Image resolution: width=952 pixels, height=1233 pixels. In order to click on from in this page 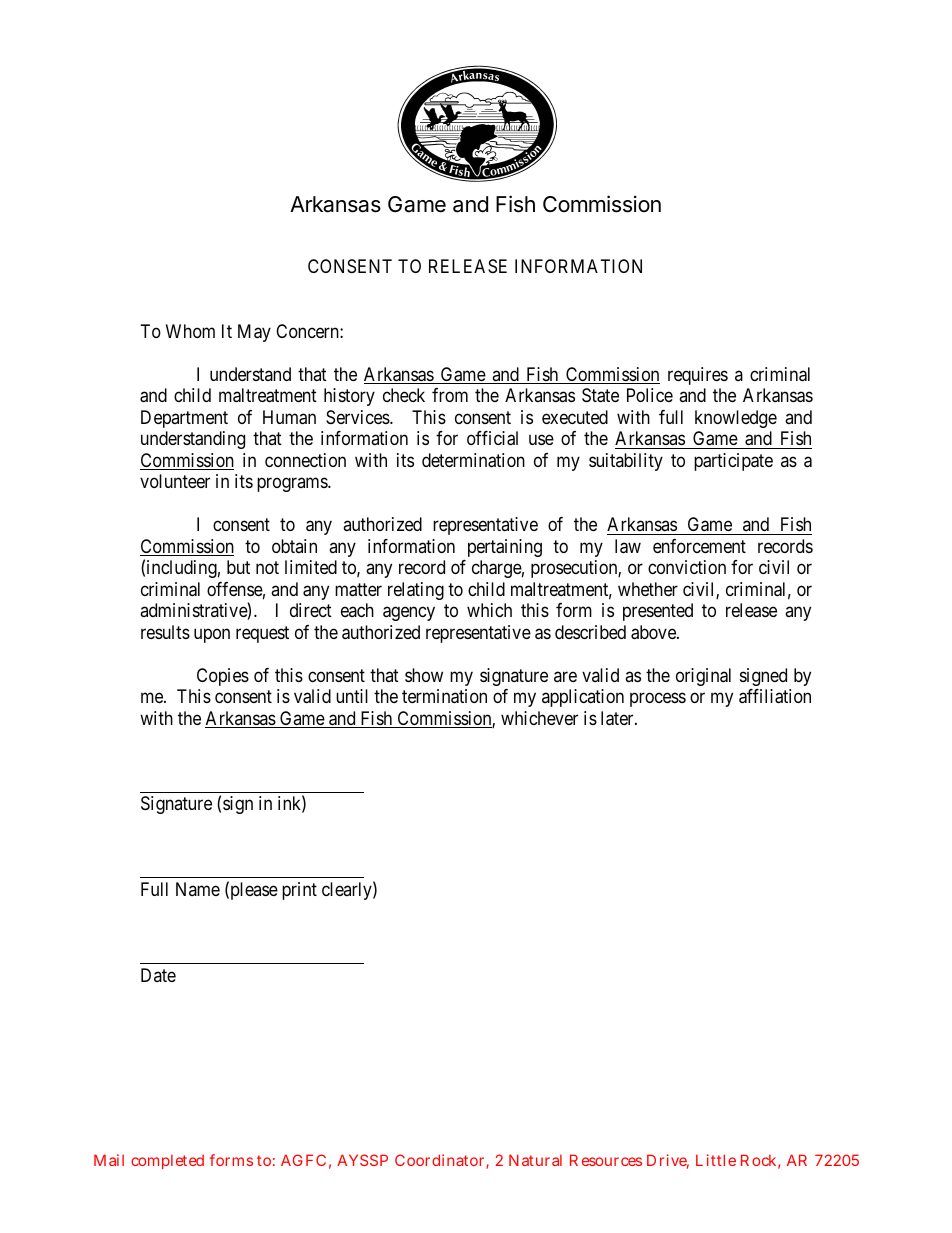, I will do `click(450, 395)`.
